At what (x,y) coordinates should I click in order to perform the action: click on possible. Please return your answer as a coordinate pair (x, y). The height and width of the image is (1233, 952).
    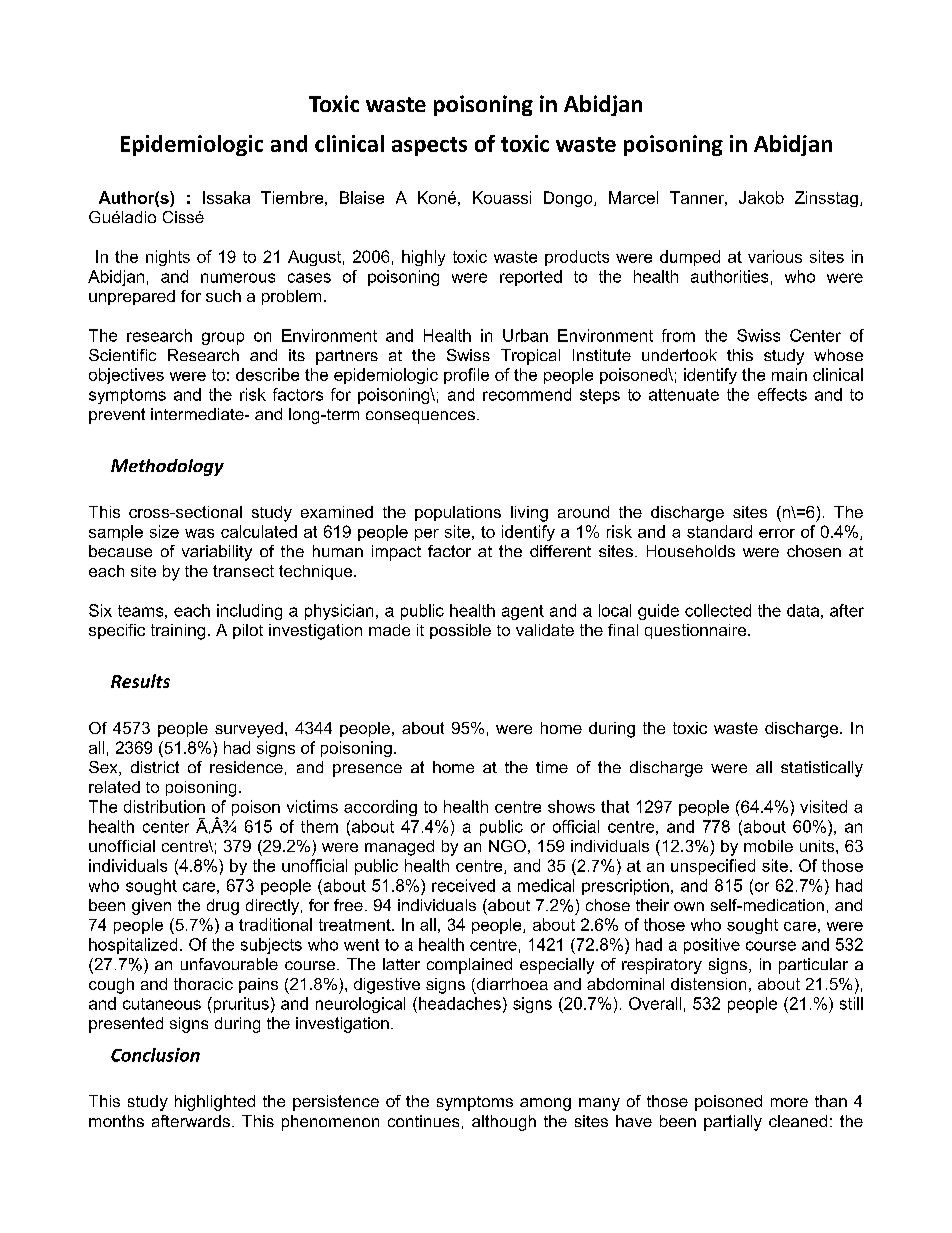
    Looking at the image, I should click on (460, 631).
